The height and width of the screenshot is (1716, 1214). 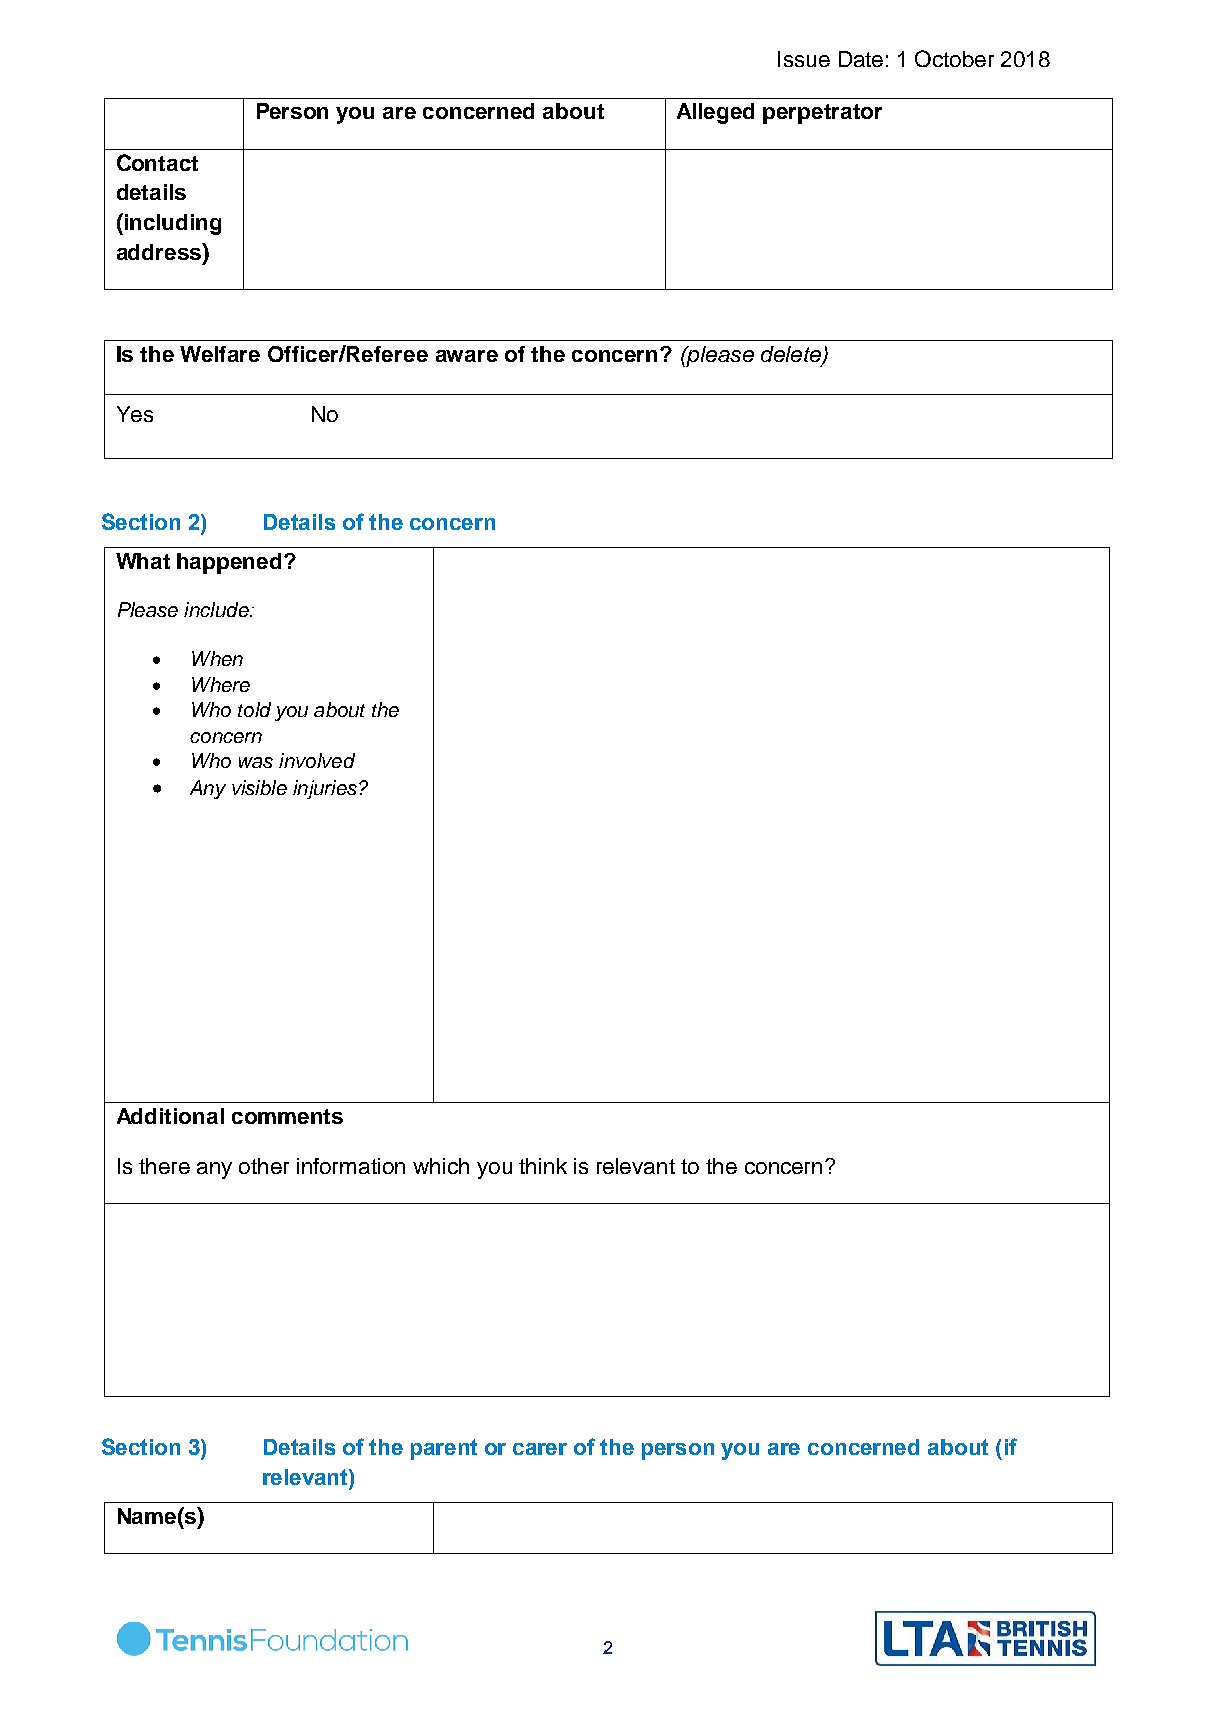 I want to click on carer, so click(x=540, y=1449).
